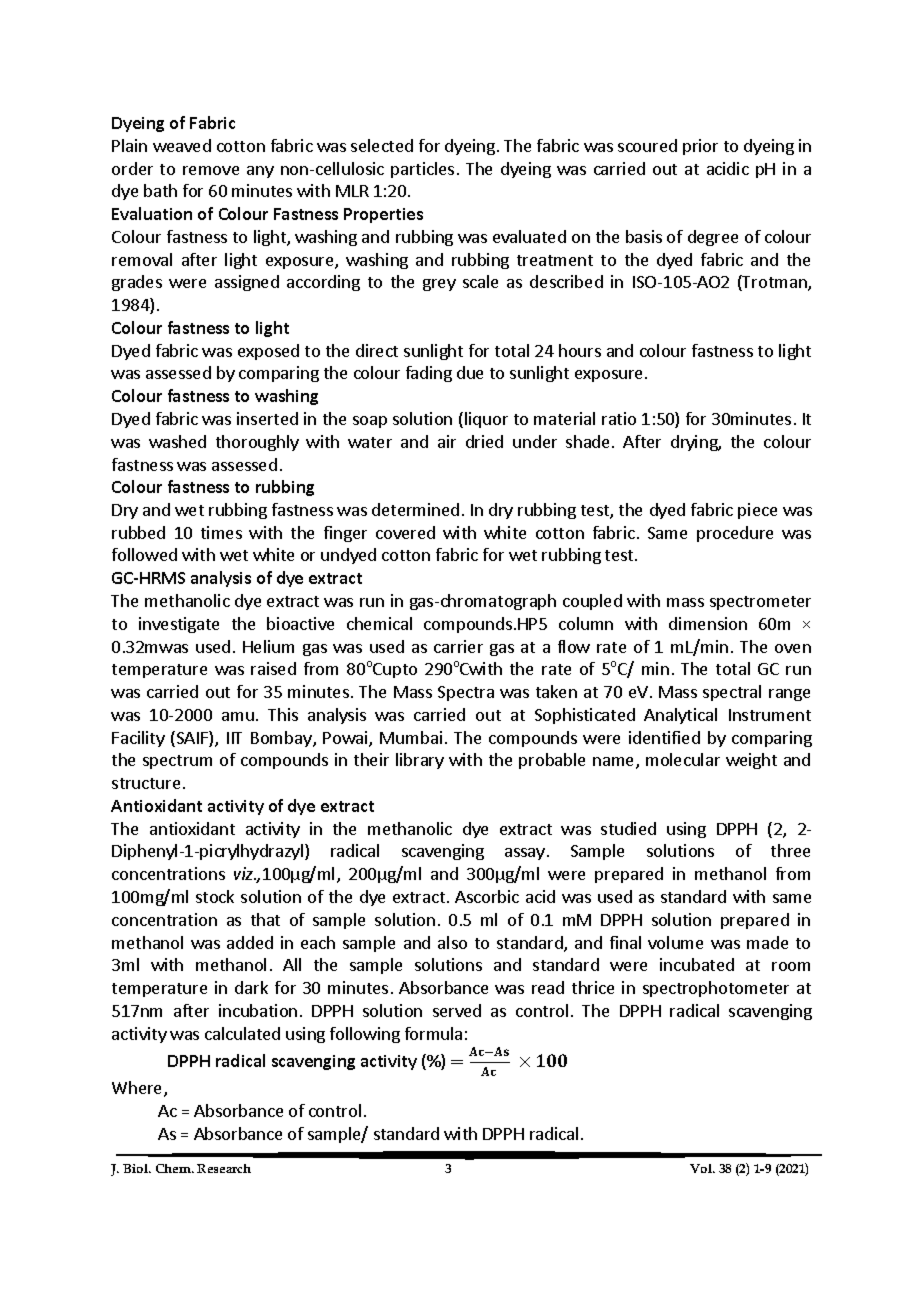 The height and width of the screenshot is (1308, 924). I want to click on remove, so click(211, 170).
